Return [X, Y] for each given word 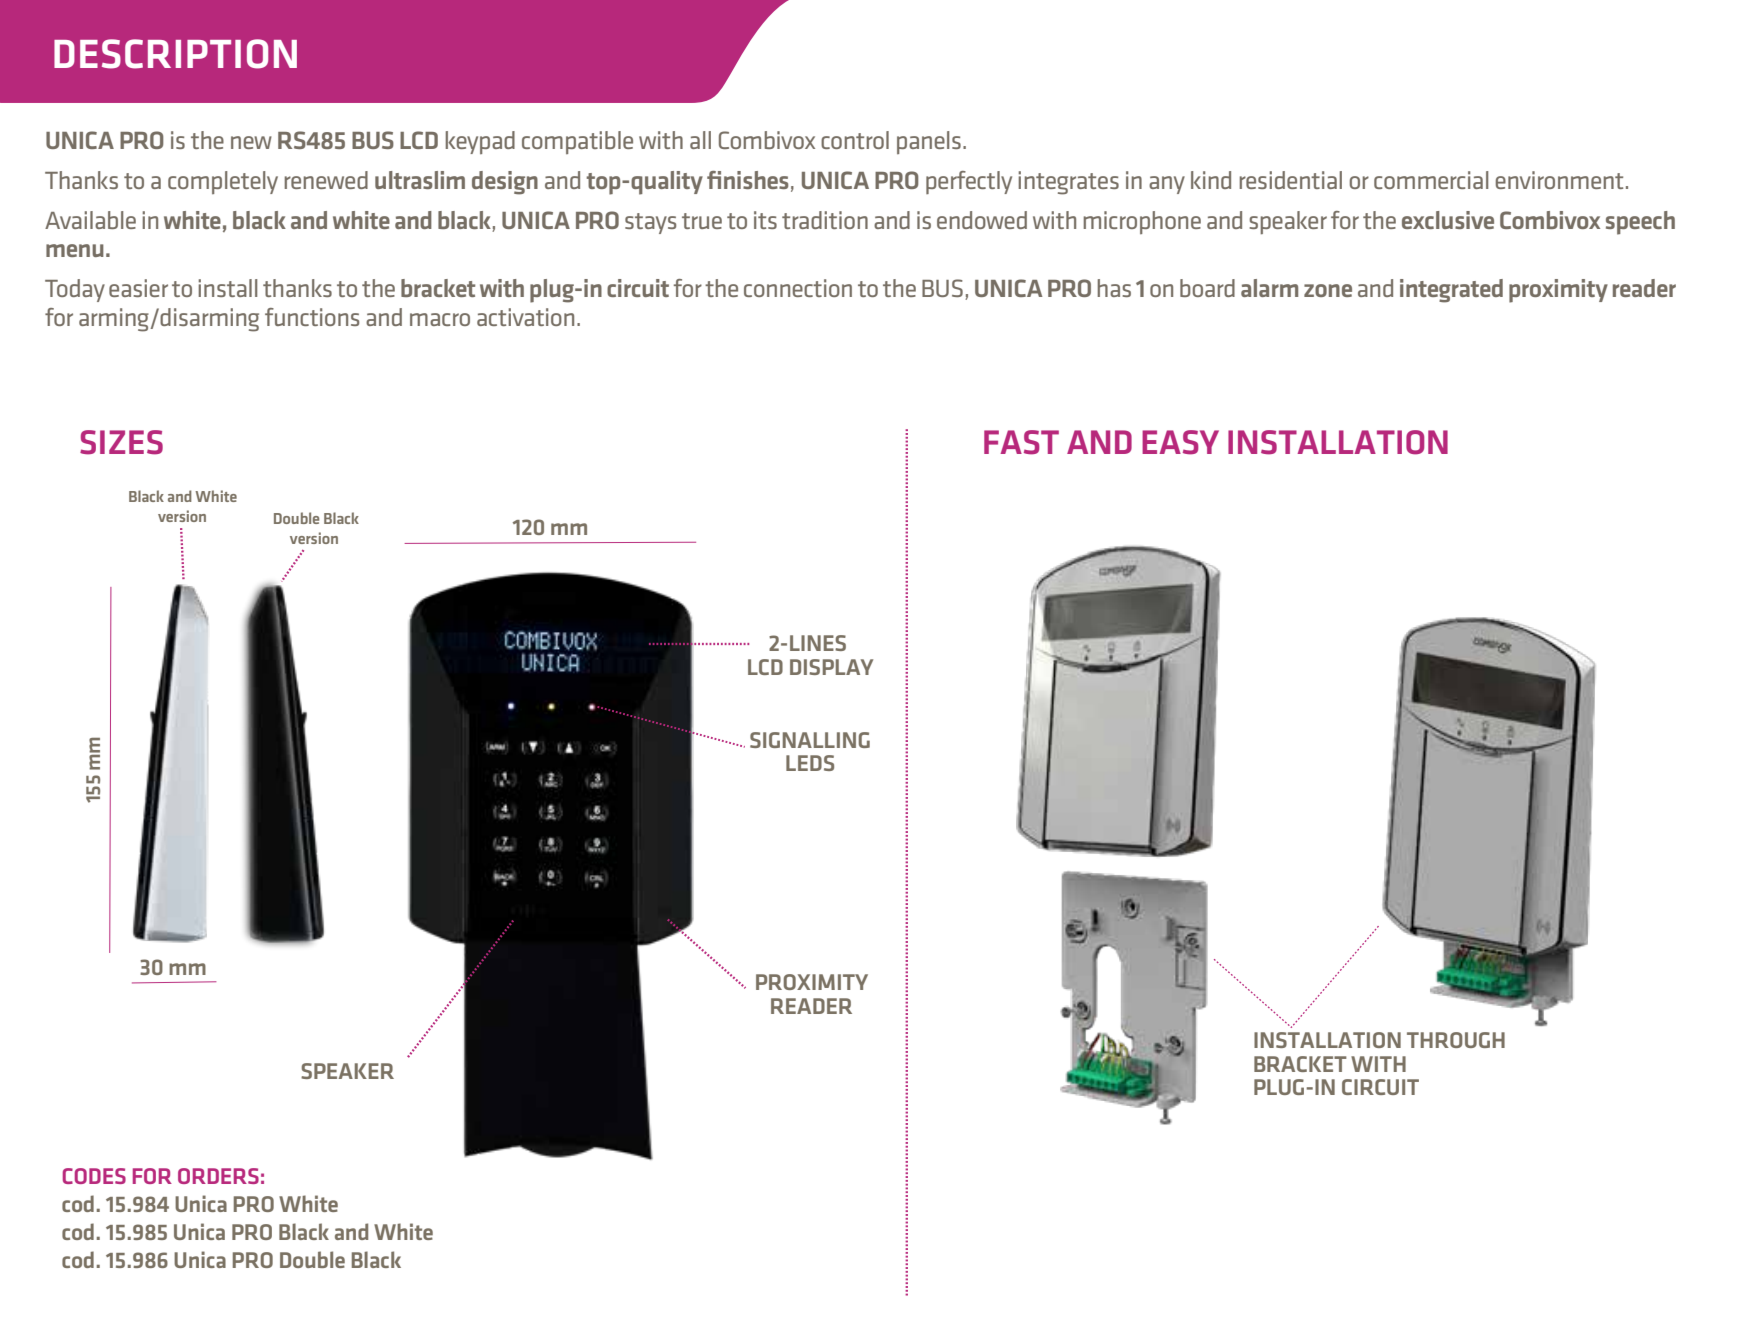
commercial [1431, 180]
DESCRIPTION [175, 54]
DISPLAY [831, 667]
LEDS [810, 763]
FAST [1021, 442]
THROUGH [1456, 1040]
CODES [94, 1176]
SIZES [121, 442]
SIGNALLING [810, 740]
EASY [1180, 442]
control [855, 140]
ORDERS [218, 1176]
